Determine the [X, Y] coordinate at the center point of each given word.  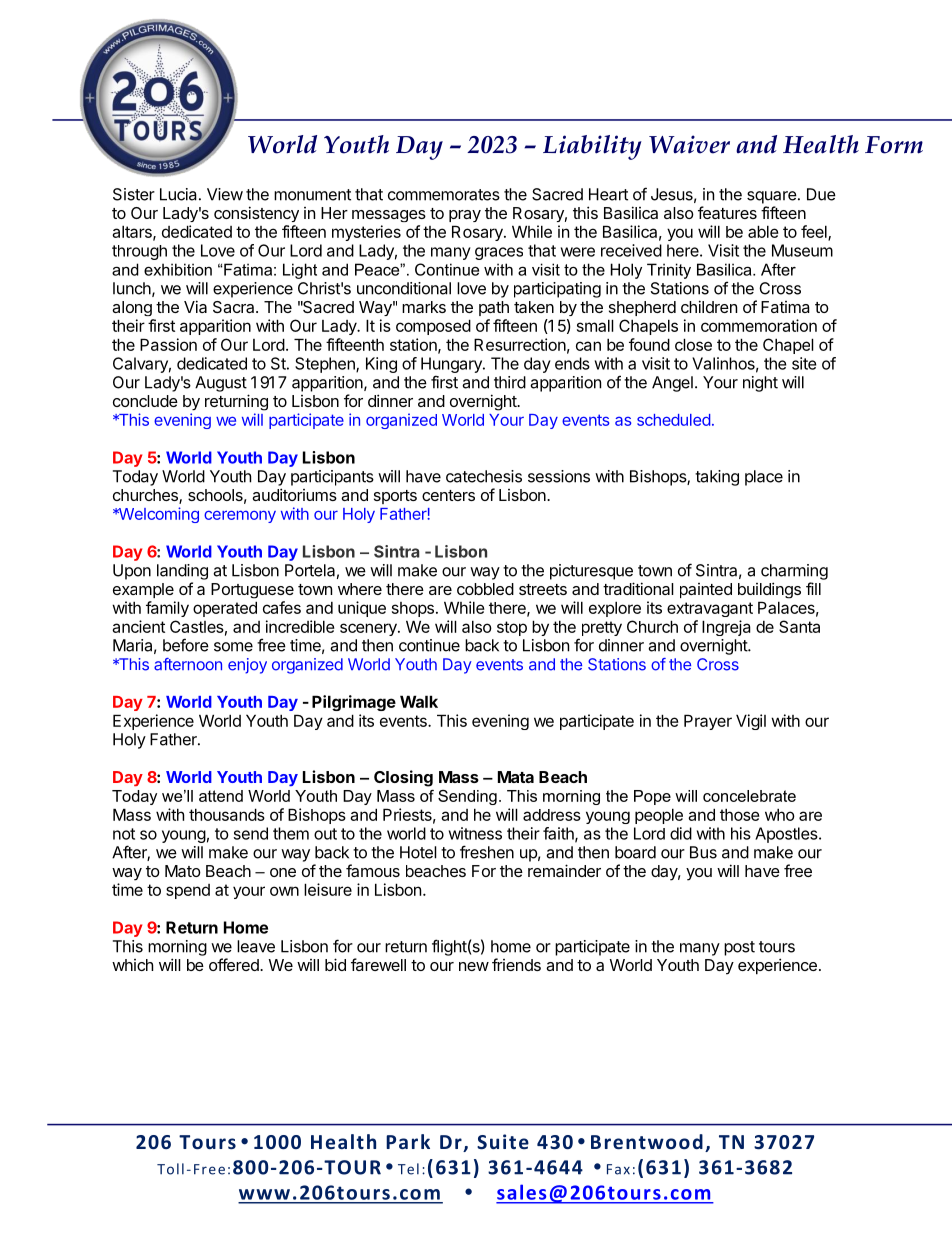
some [233, 647]
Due [821, 194]
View [225, 194]
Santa [799, 626]
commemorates [444, 195]
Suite [503, 1142]
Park [408, 1141]
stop [512, 628]
